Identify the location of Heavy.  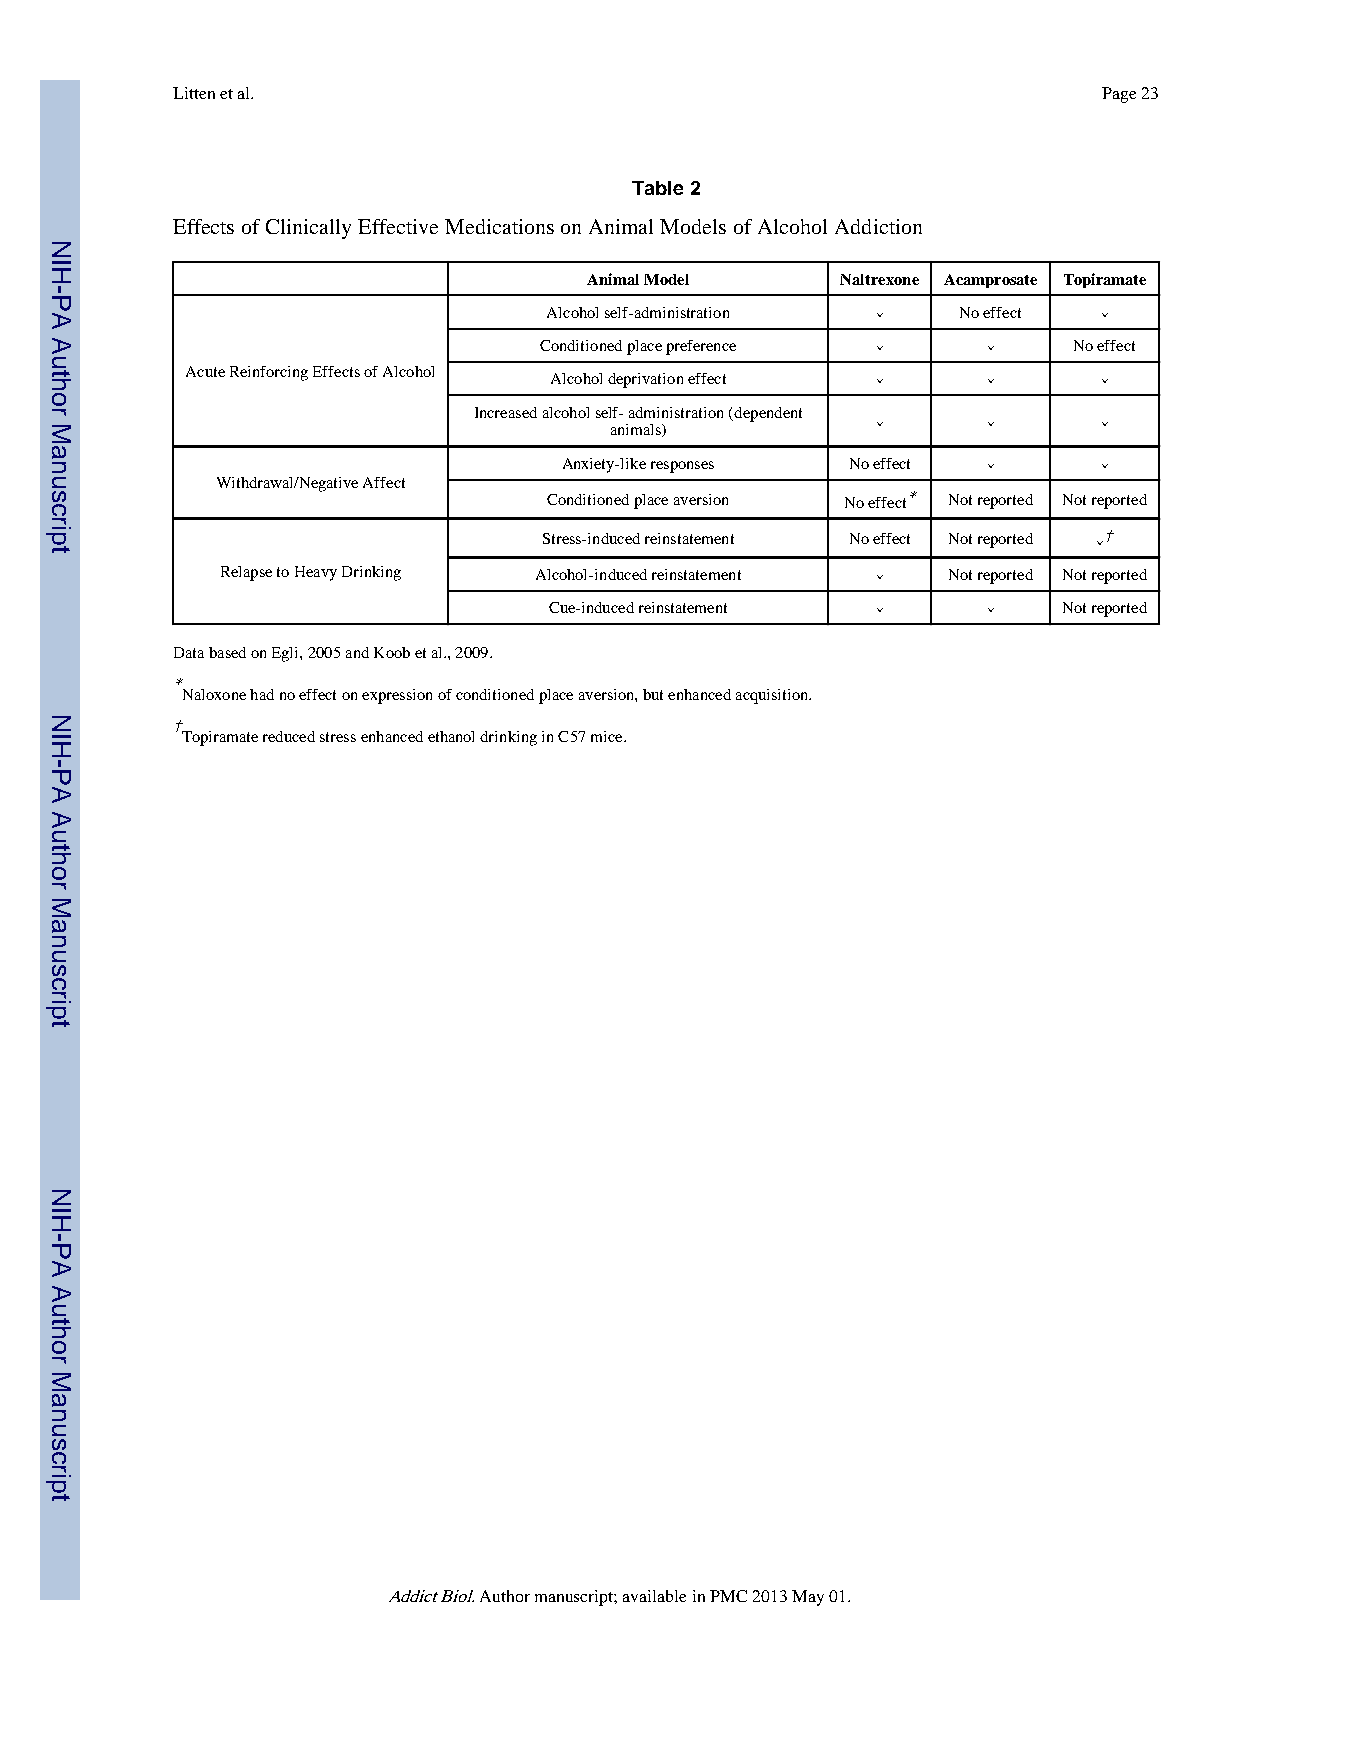
(316, 573).
